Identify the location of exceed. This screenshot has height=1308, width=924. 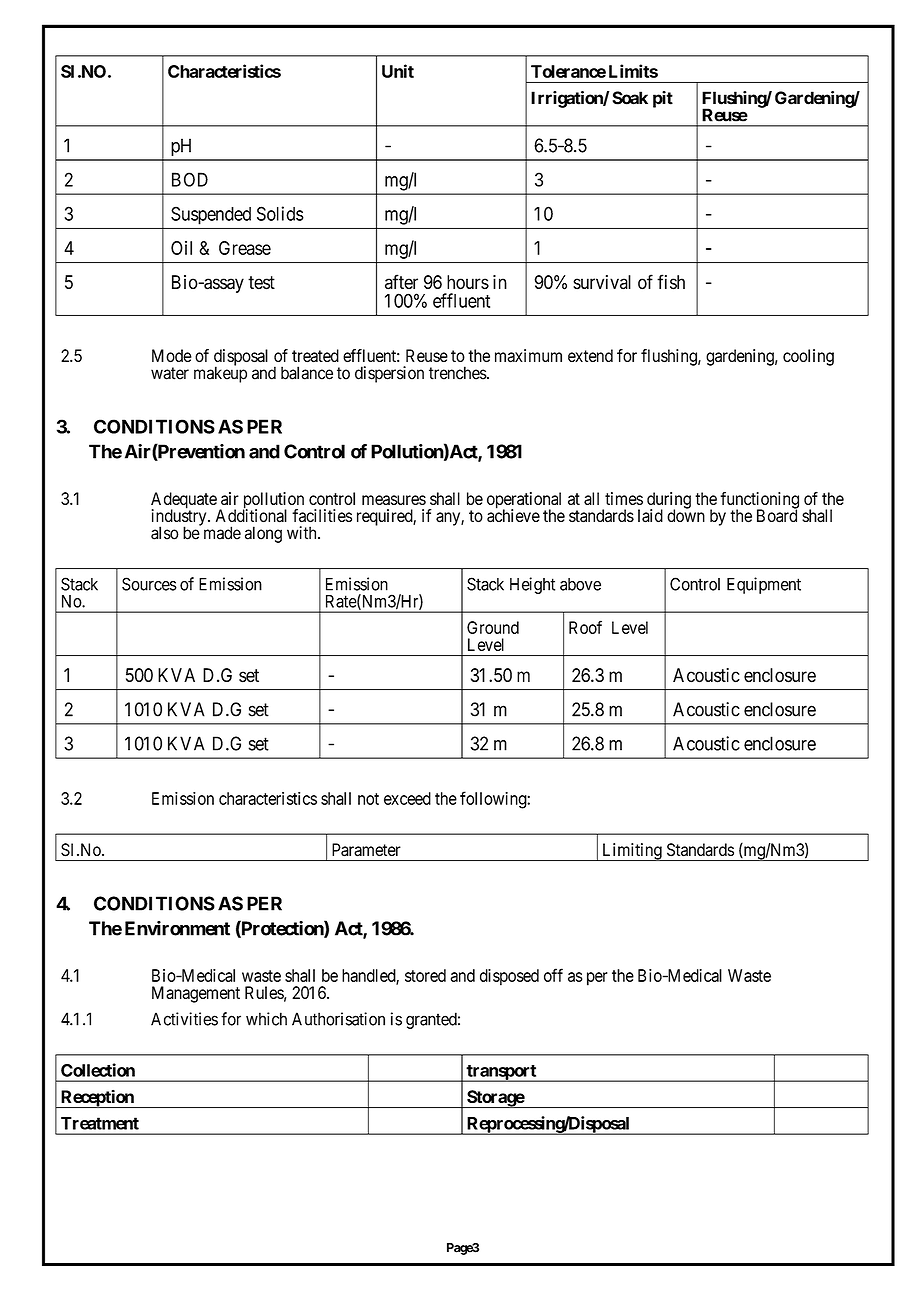
(407, 798).
